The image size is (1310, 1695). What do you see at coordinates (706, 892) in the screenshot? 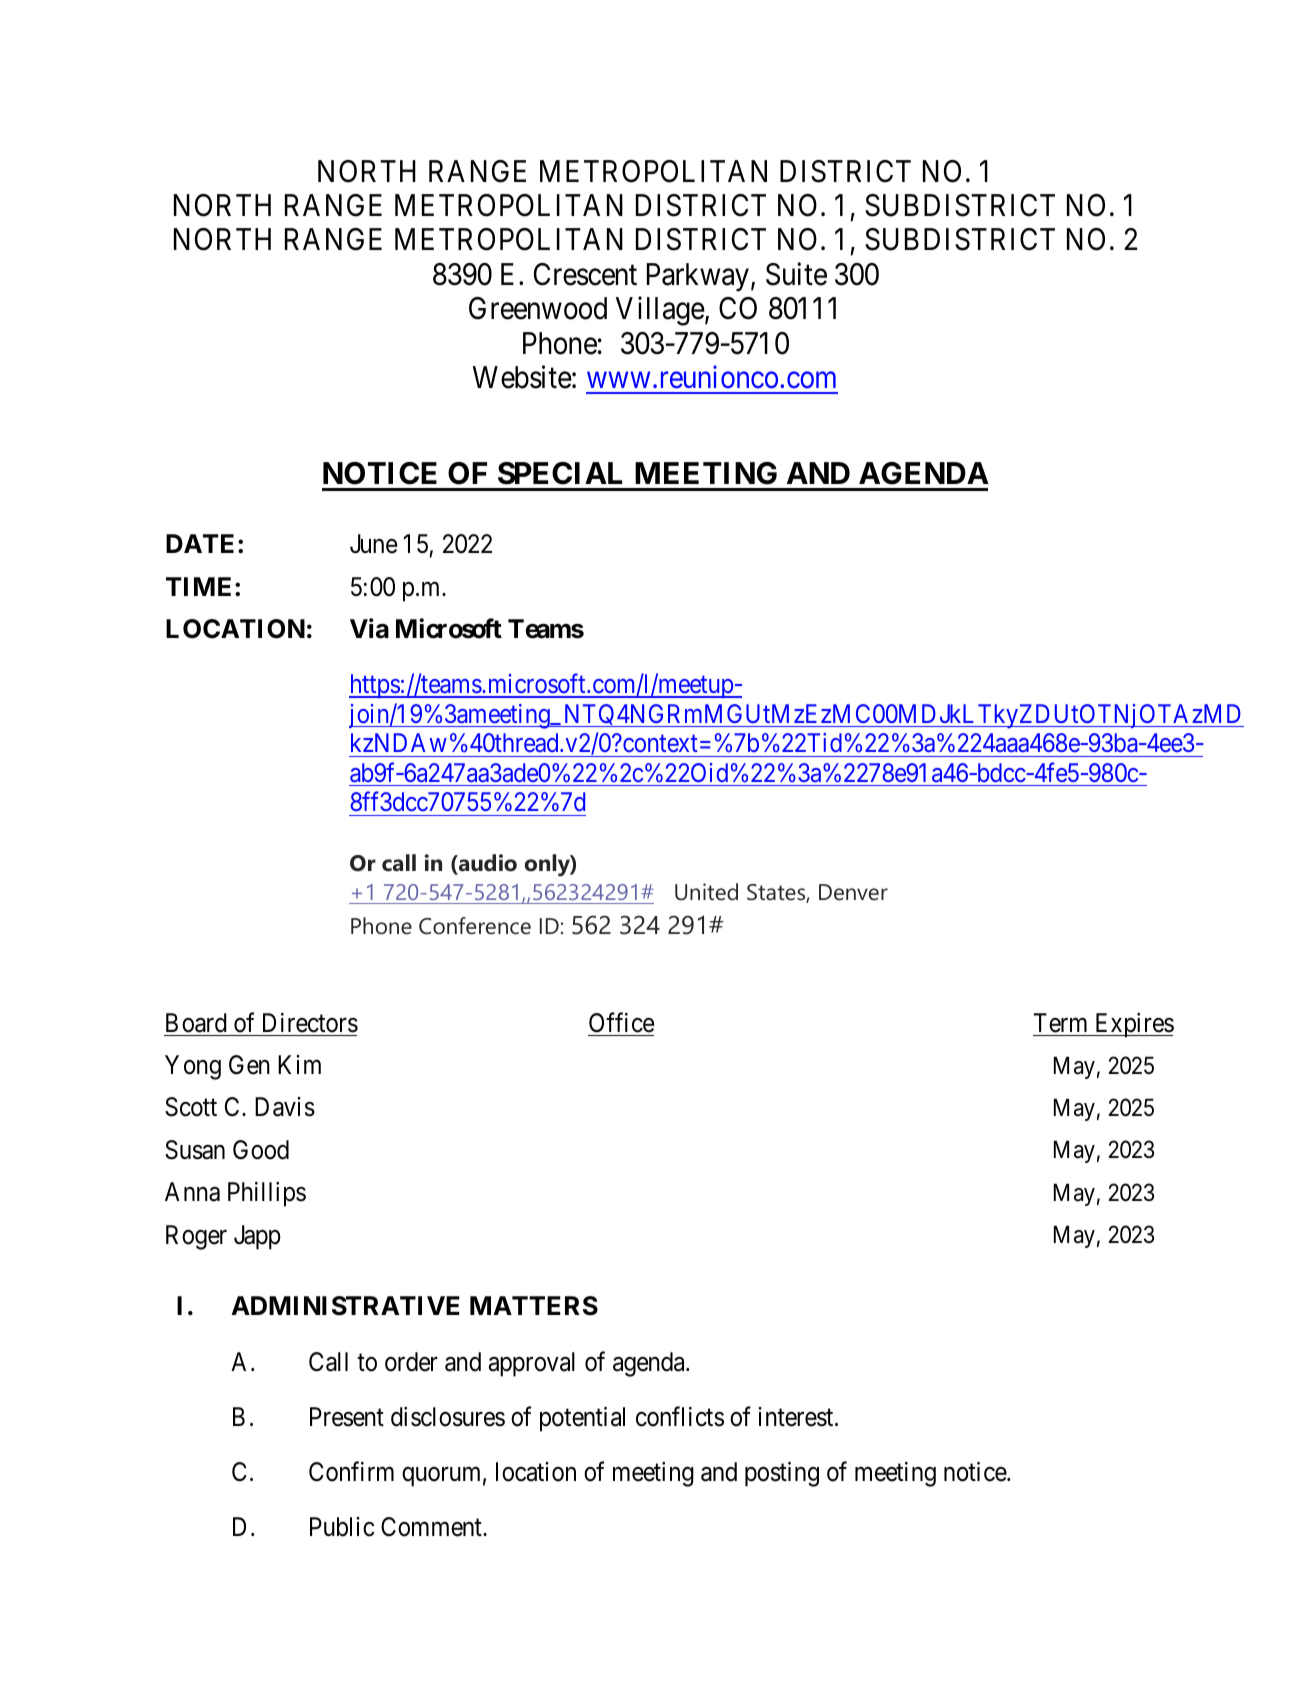
I see `United` at bounding box center [706, 892].
